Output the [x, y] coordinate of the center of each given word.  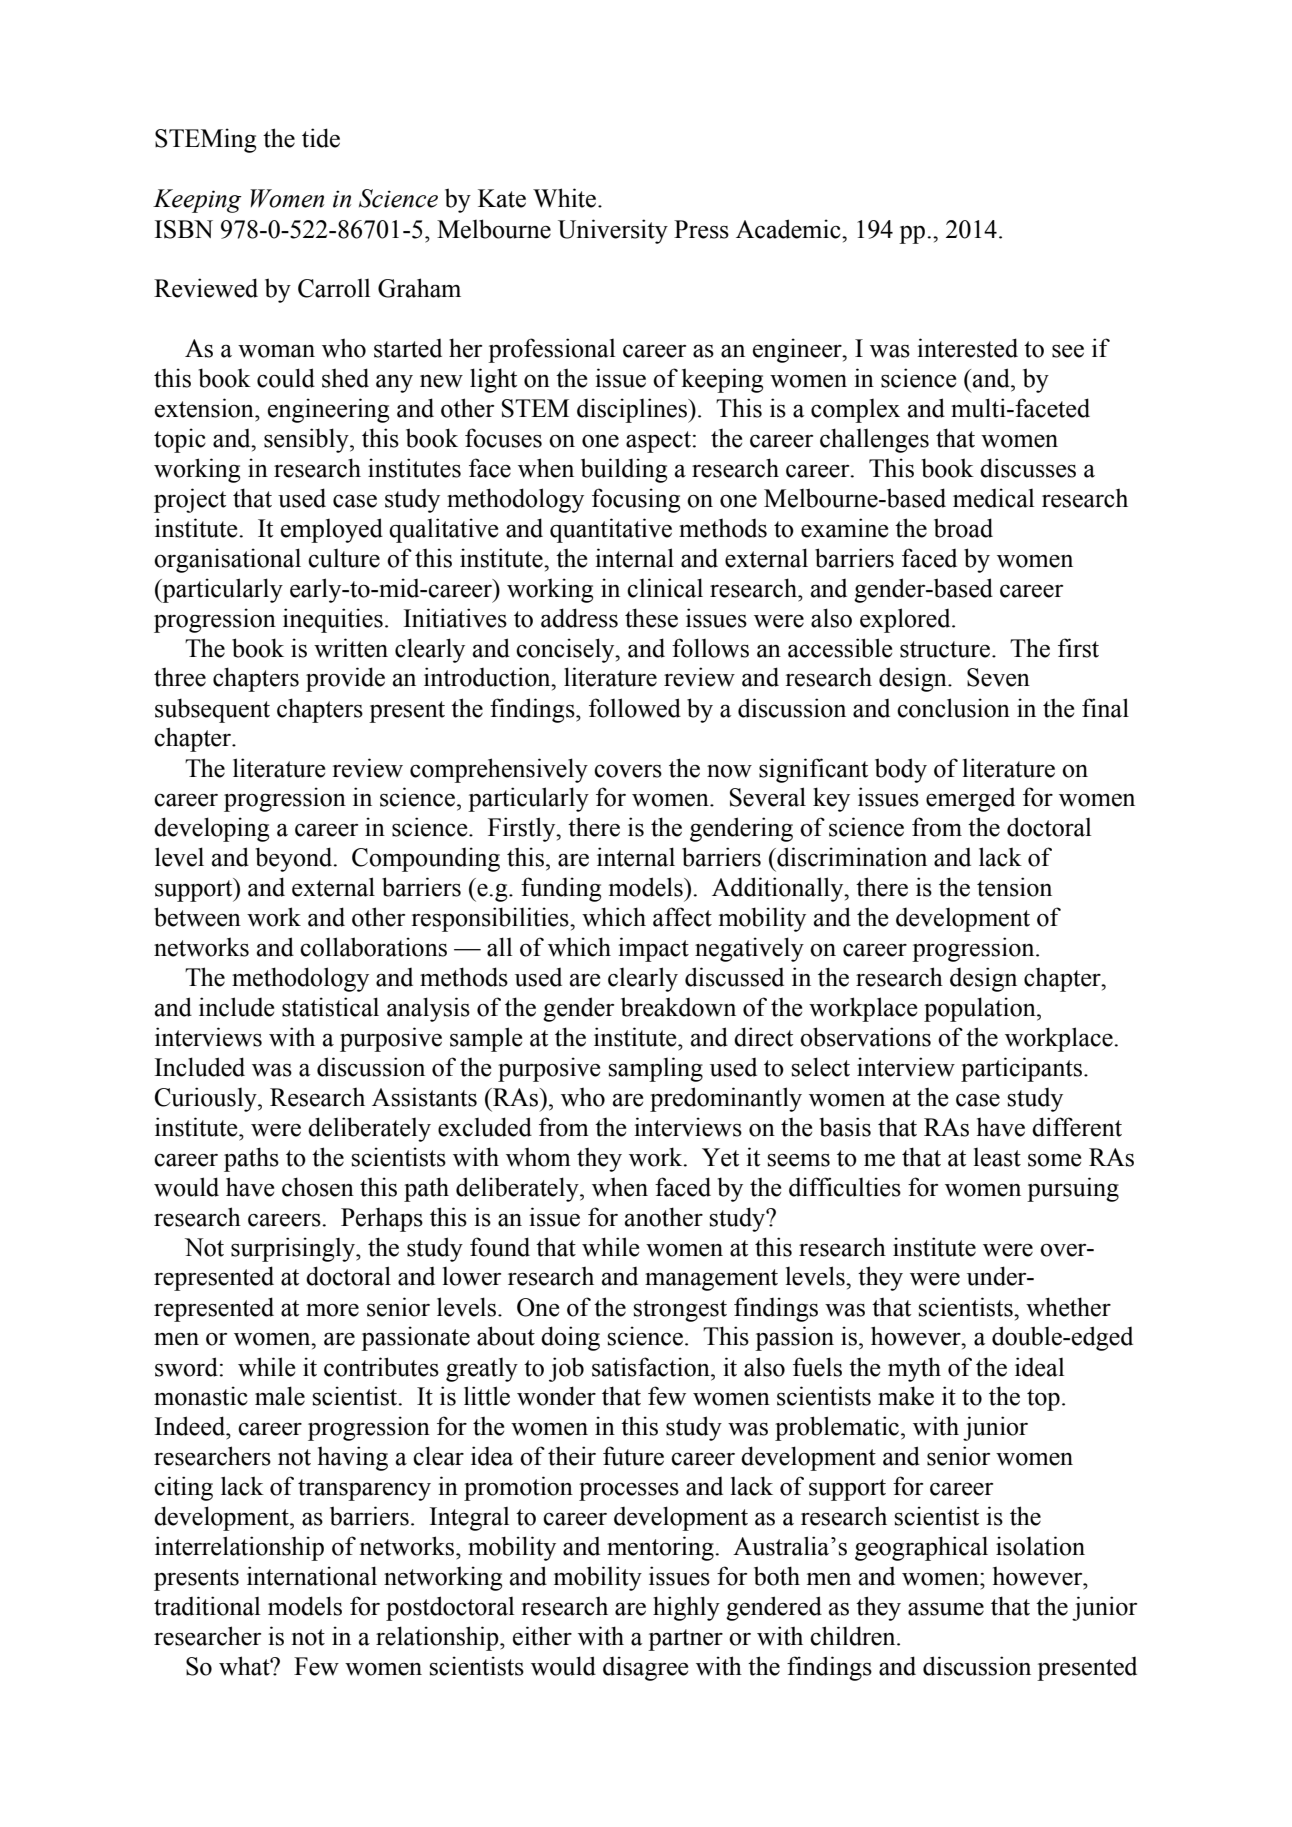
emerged [970, 800]
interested [967, 348]
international [312, 1576]
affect [682, 917]
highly [686, 1608]
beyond [295, 859]
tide [321, 138]
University [613, 231]
